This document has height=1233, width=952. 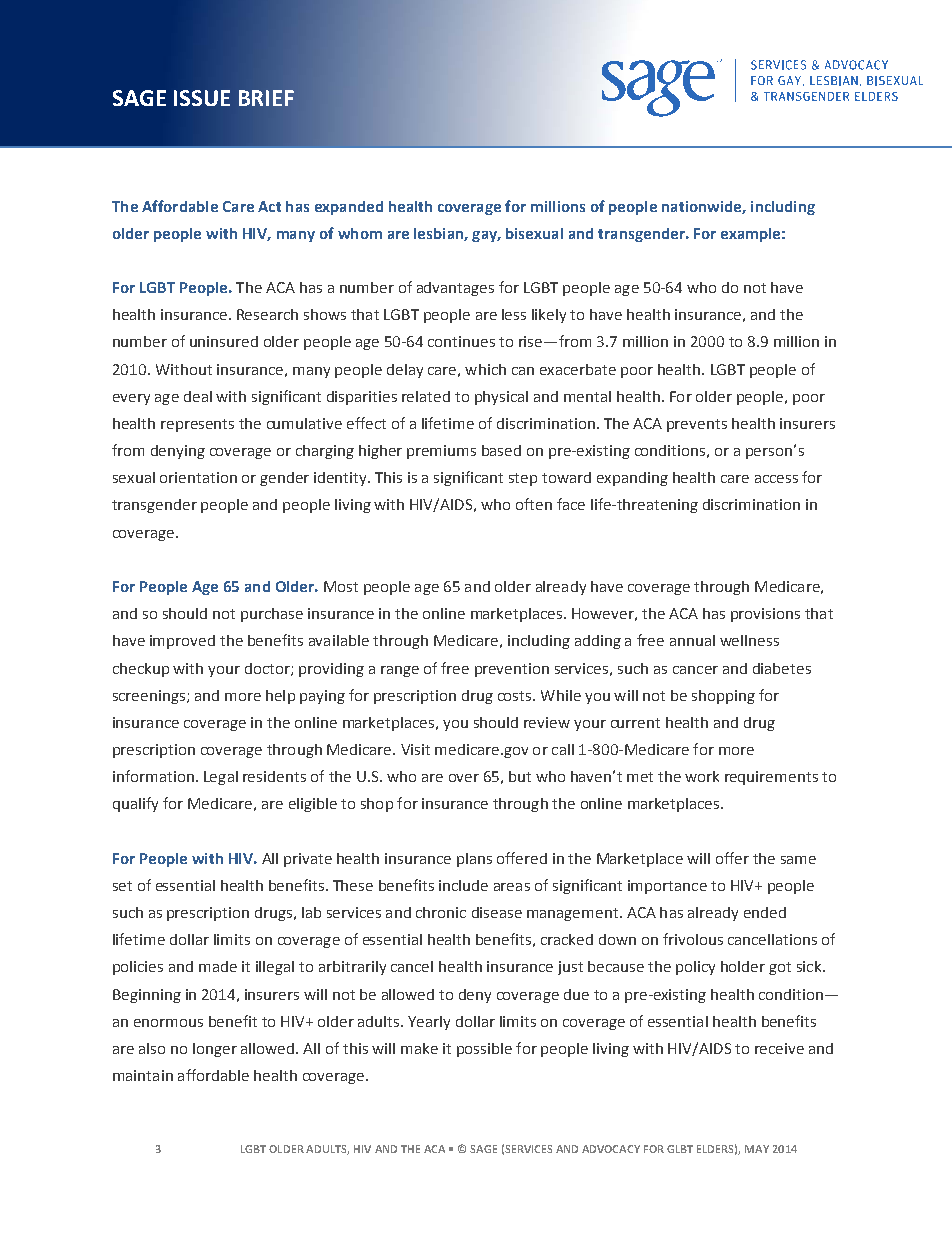 I want to click on improved, so click(x=182, y=642).
